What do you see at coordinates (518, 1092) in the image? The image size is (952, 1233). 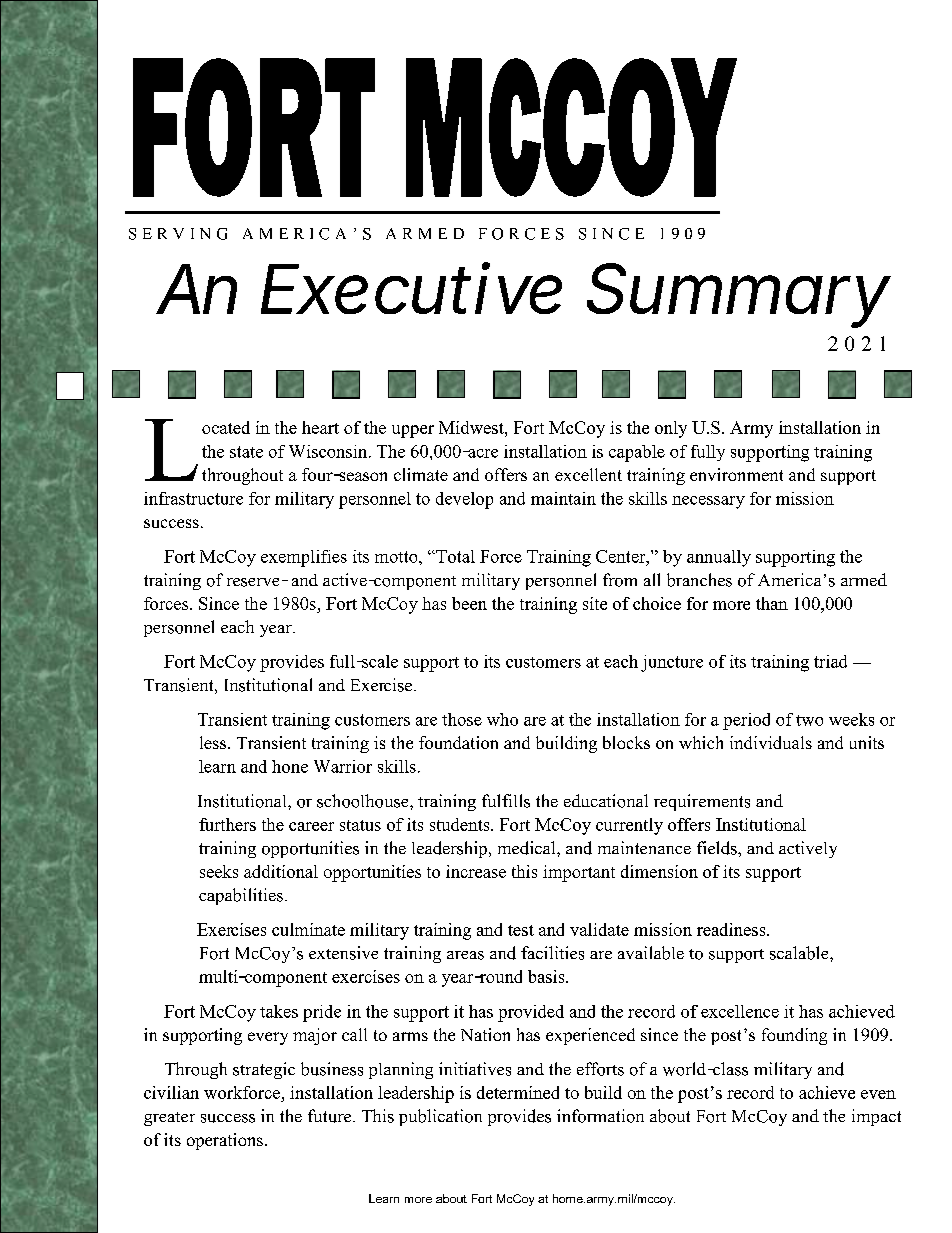 I see `determined` at bounding box center [518, 1092].
